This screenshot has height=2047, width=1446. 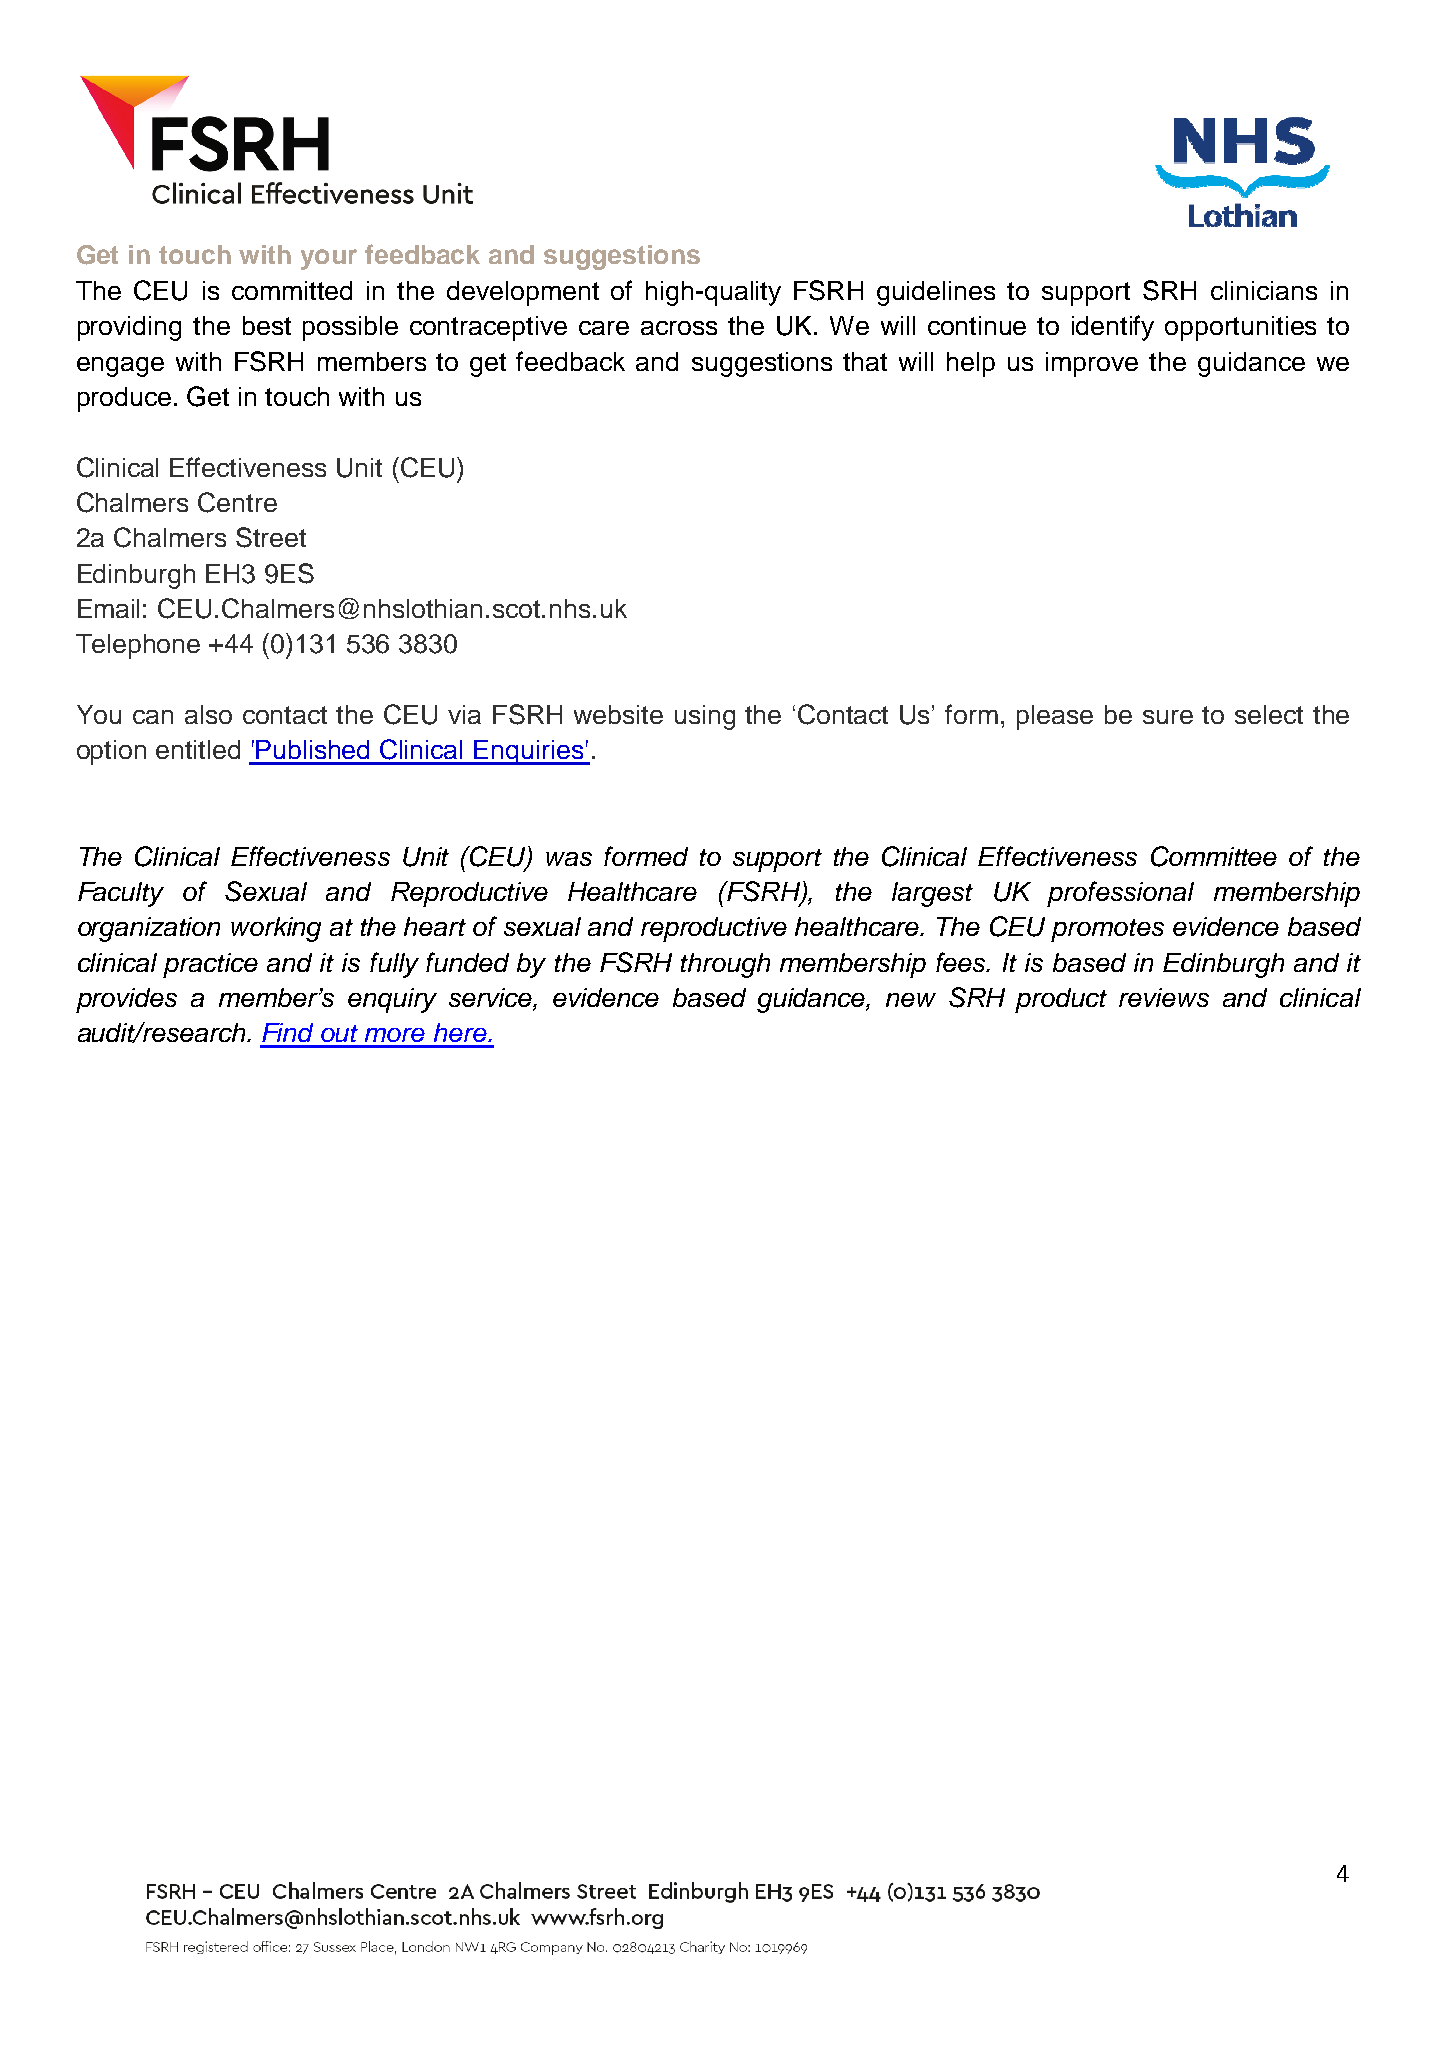 I want to click on entitled, so click(x=198, y=749).
